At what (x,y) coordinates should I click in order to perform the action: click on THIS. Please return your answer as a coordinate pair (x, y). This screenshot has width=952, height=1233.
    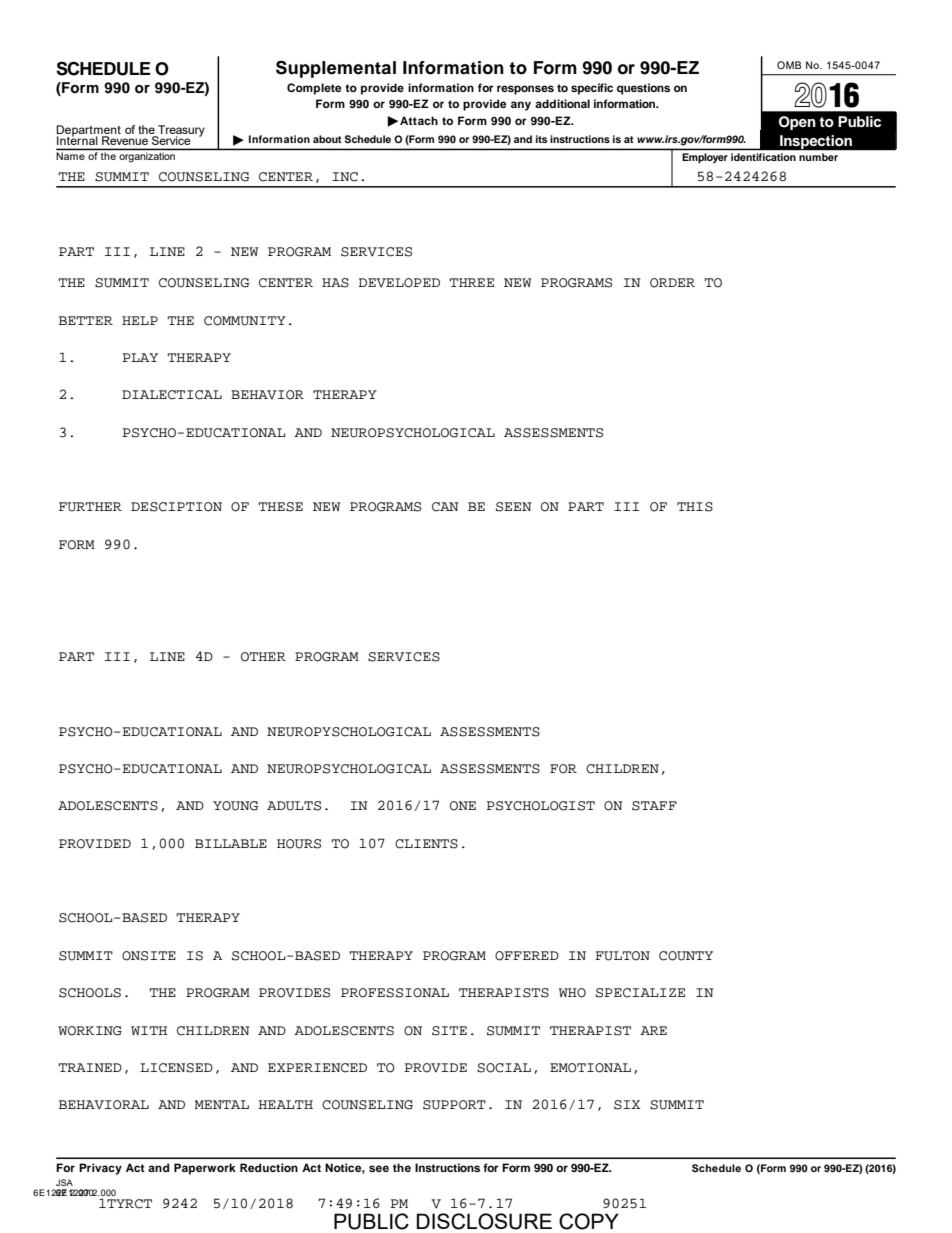
    Looking at the image, I should click on (695, 507).
